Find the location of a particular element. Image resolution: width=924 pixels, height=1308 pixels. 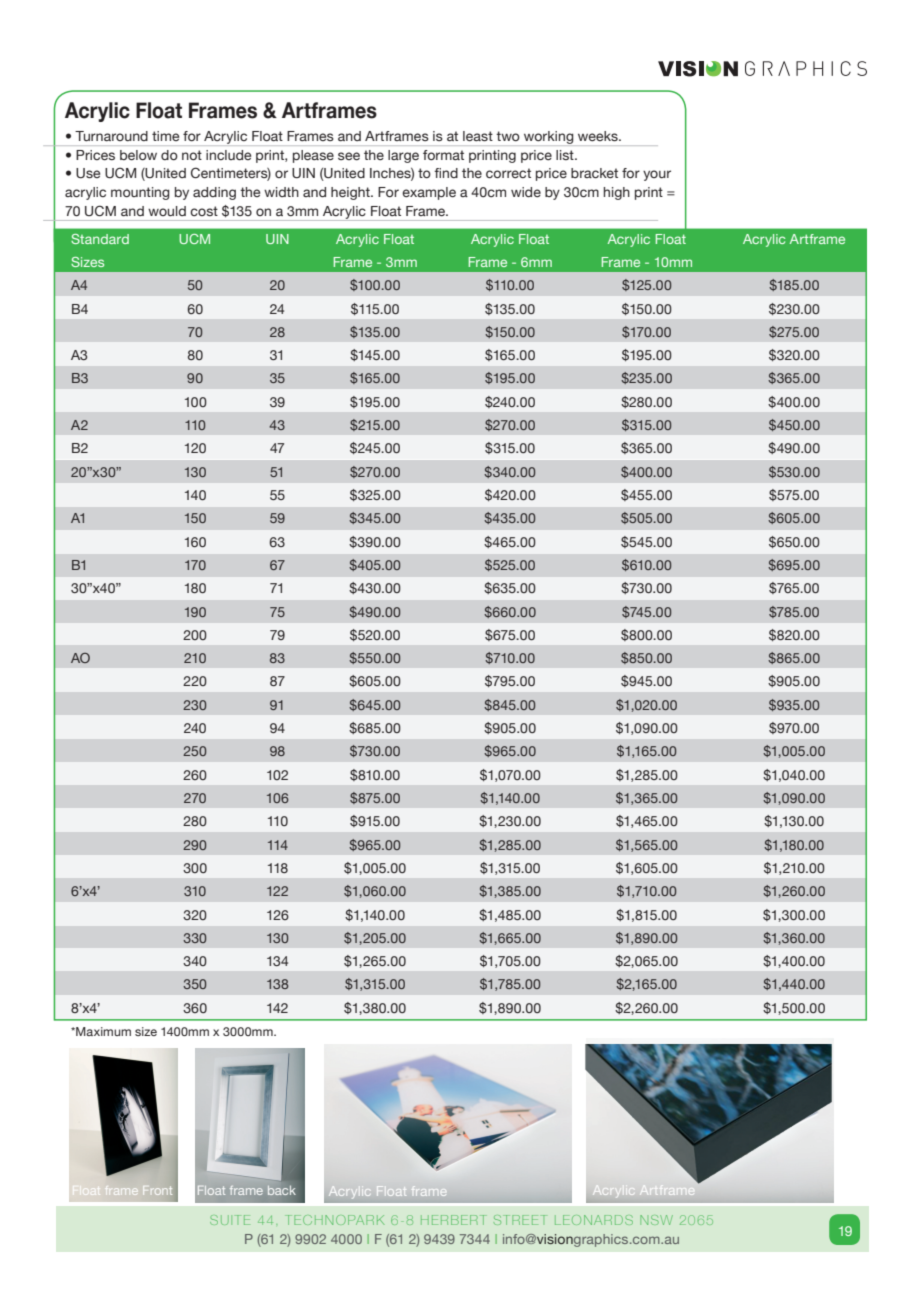

see is located at coordinates (349, 156).
